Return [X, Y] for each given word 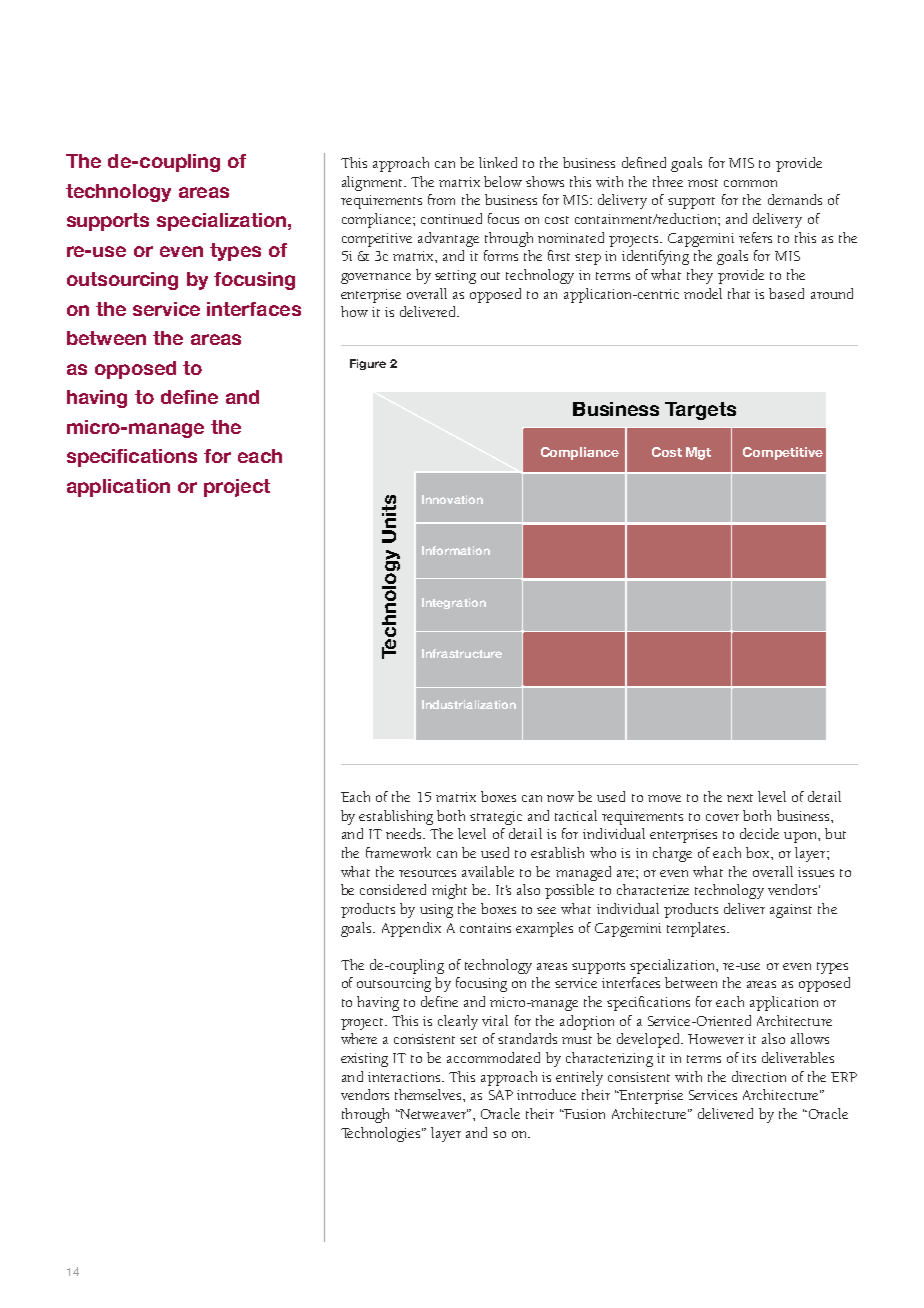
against [791, 911]
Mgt [698, 453]
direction [759, 1076]
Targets [700, 411]
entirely [579, 1078]
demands [795, 199]
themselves [429, 1094]
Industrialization [469, 704]
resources [427, 873]
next [740, 798]
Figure [368, 364]
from [441, 199]
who [603, 852]
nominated [571, 237]
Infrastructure [462, 653]
